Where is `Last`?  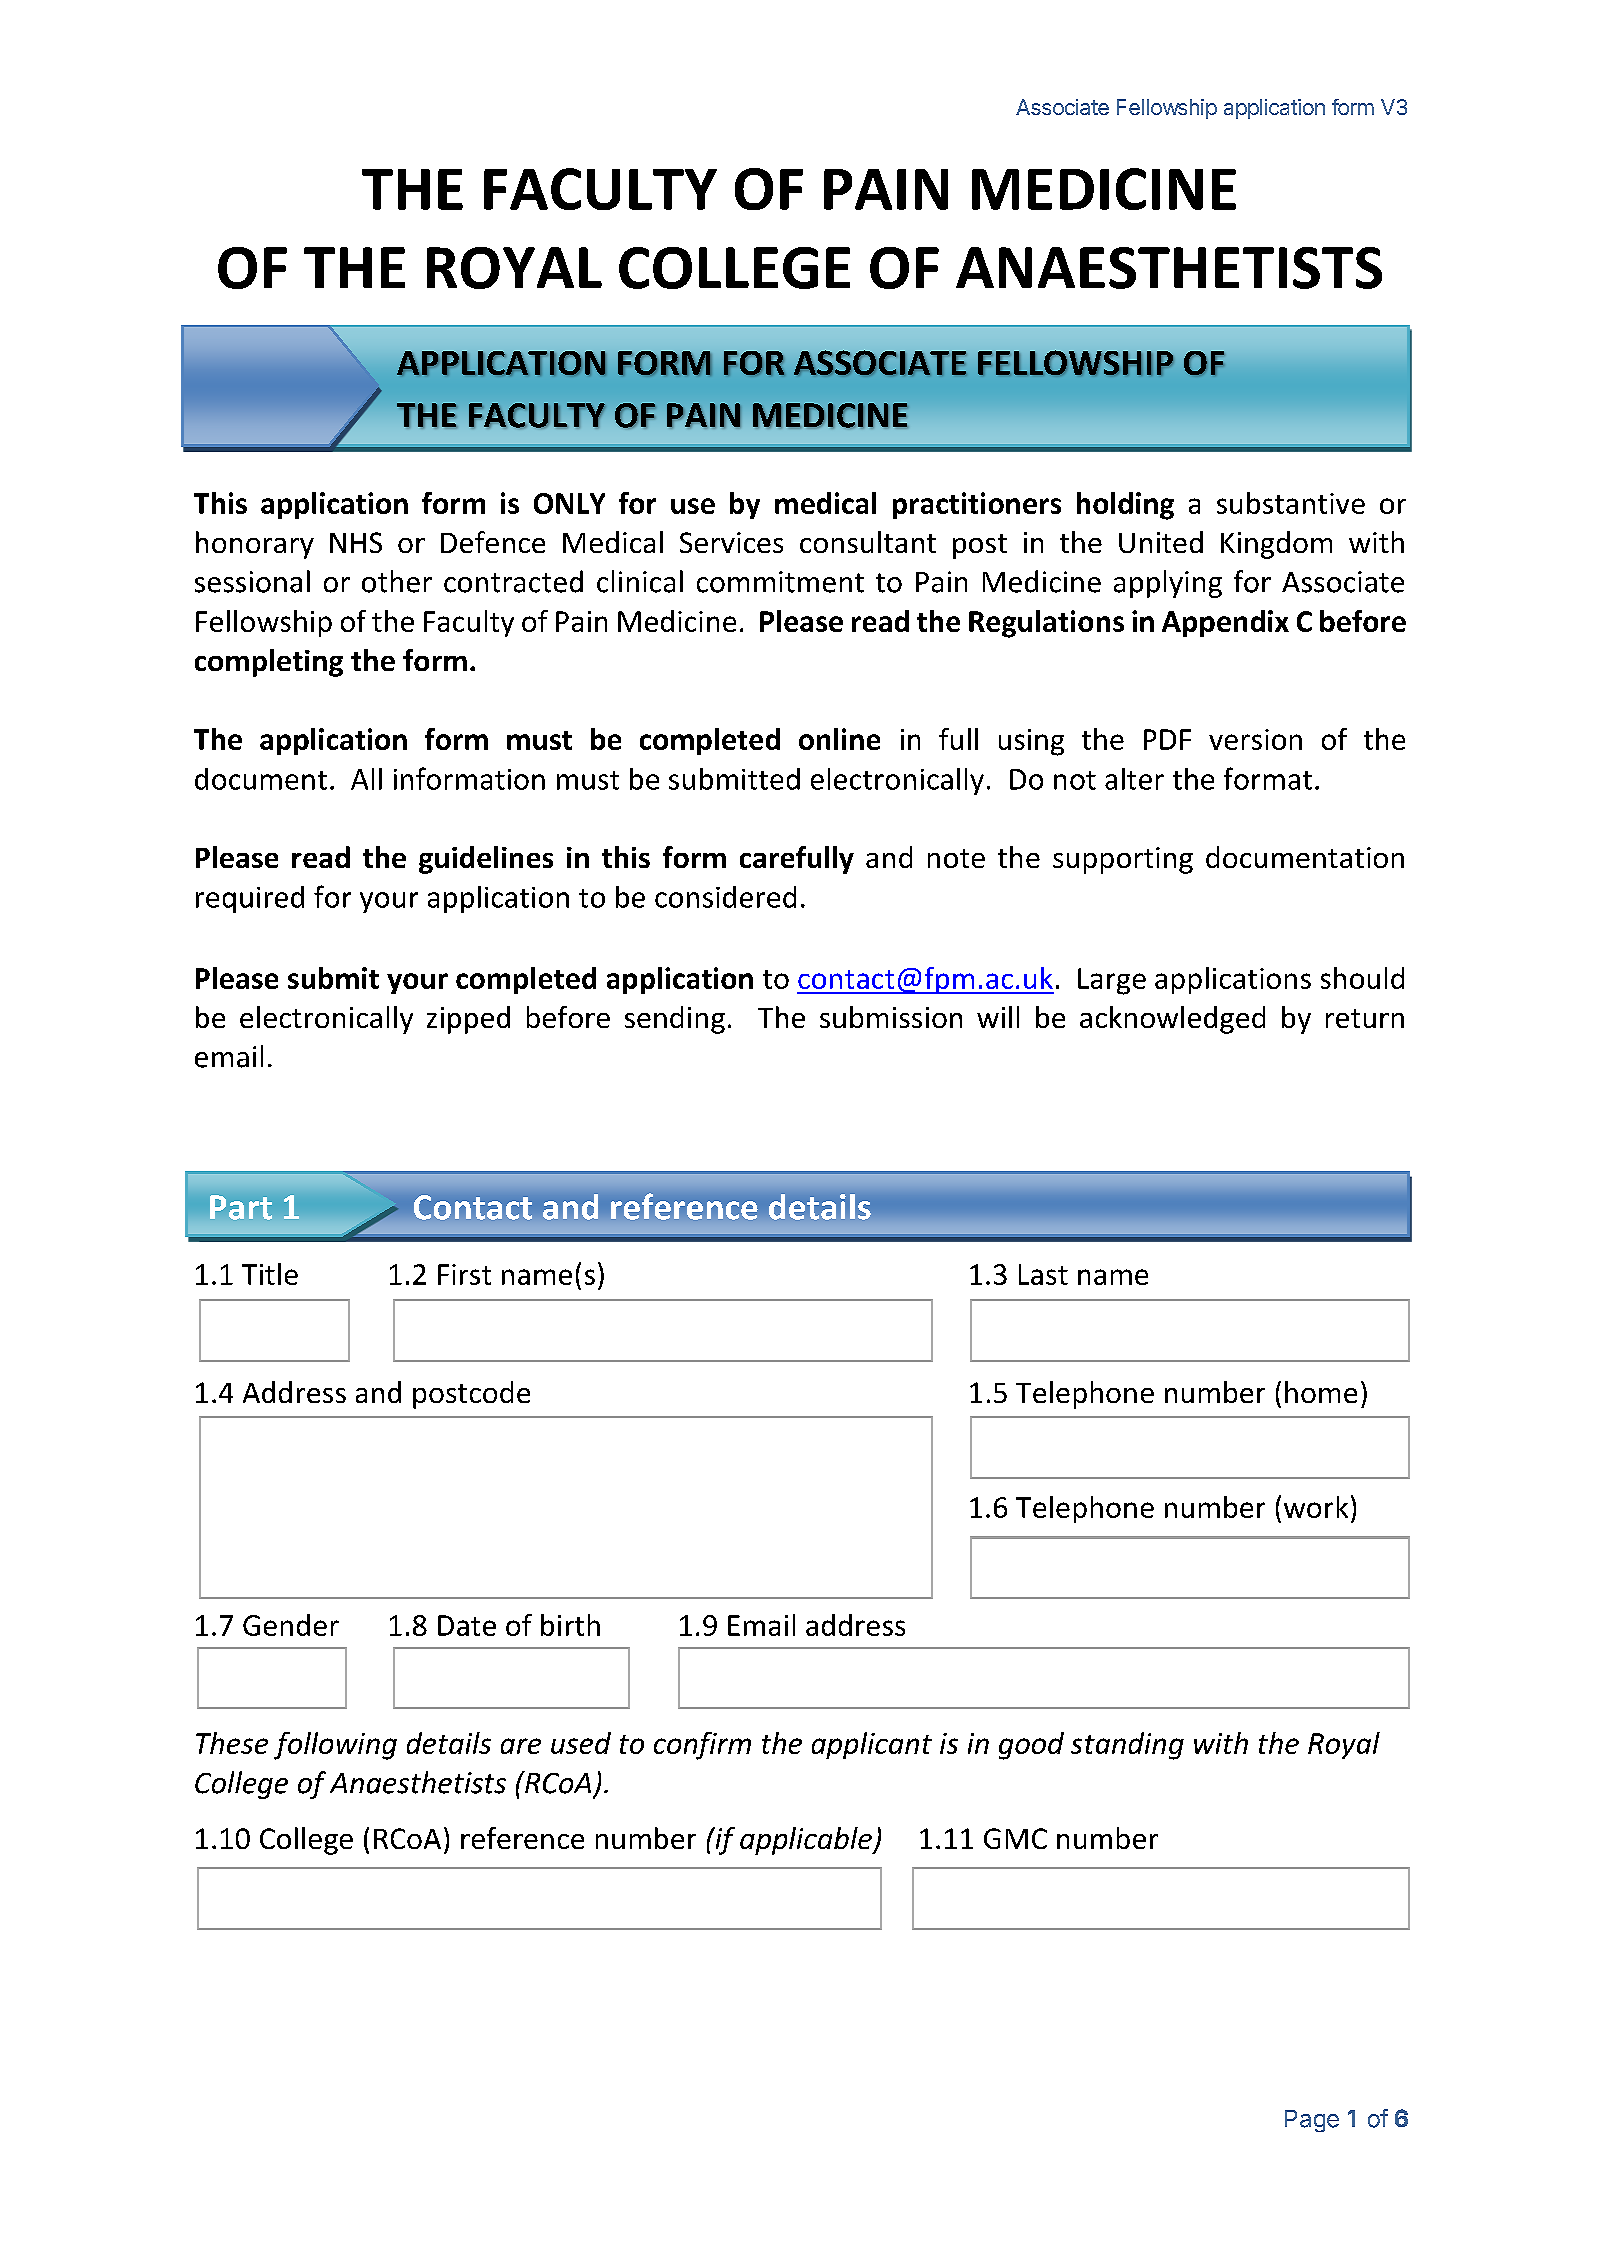 Last is located at coordinates (1043, 1274).
